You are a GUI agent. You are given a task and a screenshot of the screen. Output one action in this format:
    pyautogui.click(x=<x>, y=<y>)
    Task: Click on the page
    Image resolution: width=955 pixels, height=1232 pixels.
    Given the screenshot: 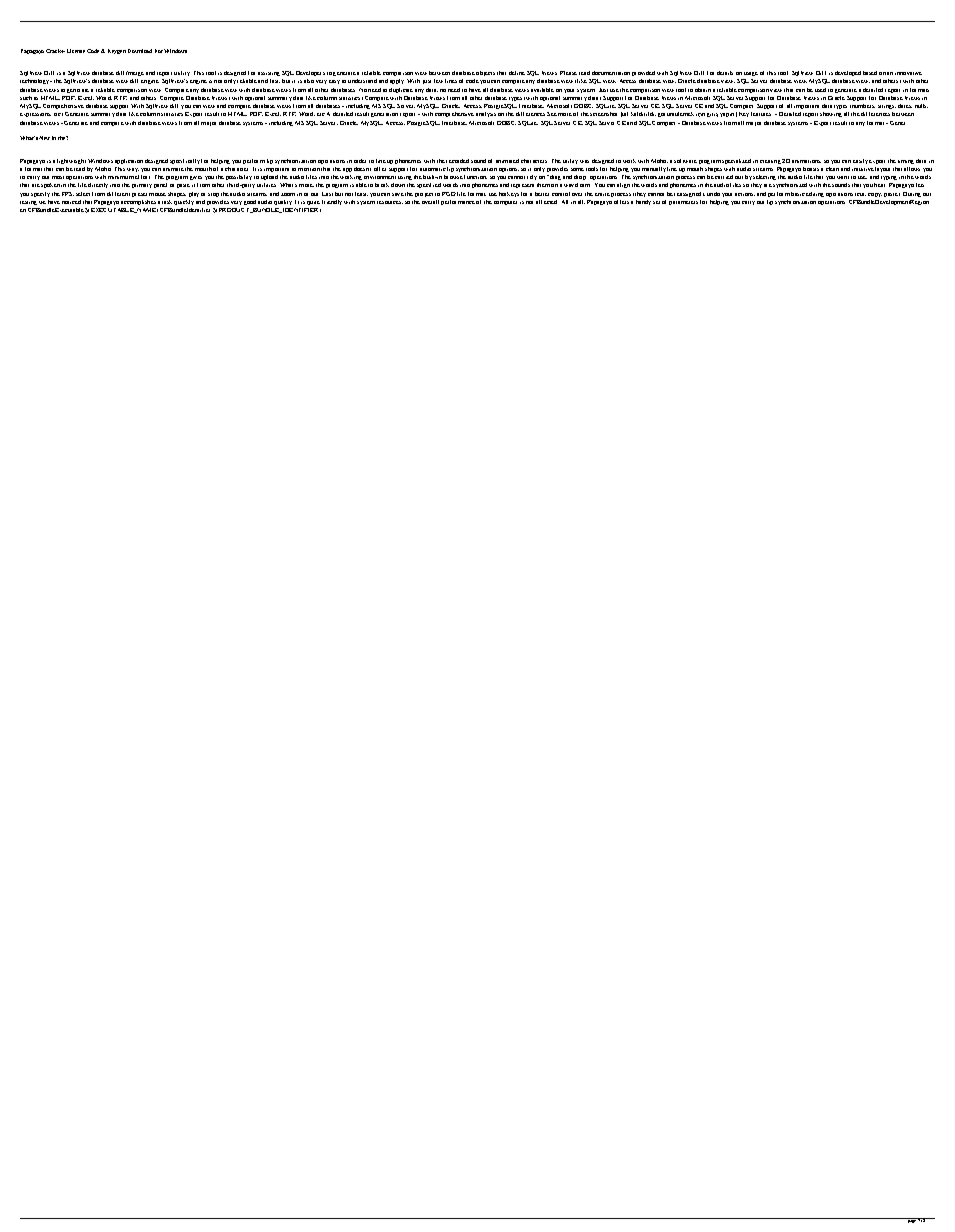 What is the action you would take?
    pyautogui.click(x=912, y=1220)
